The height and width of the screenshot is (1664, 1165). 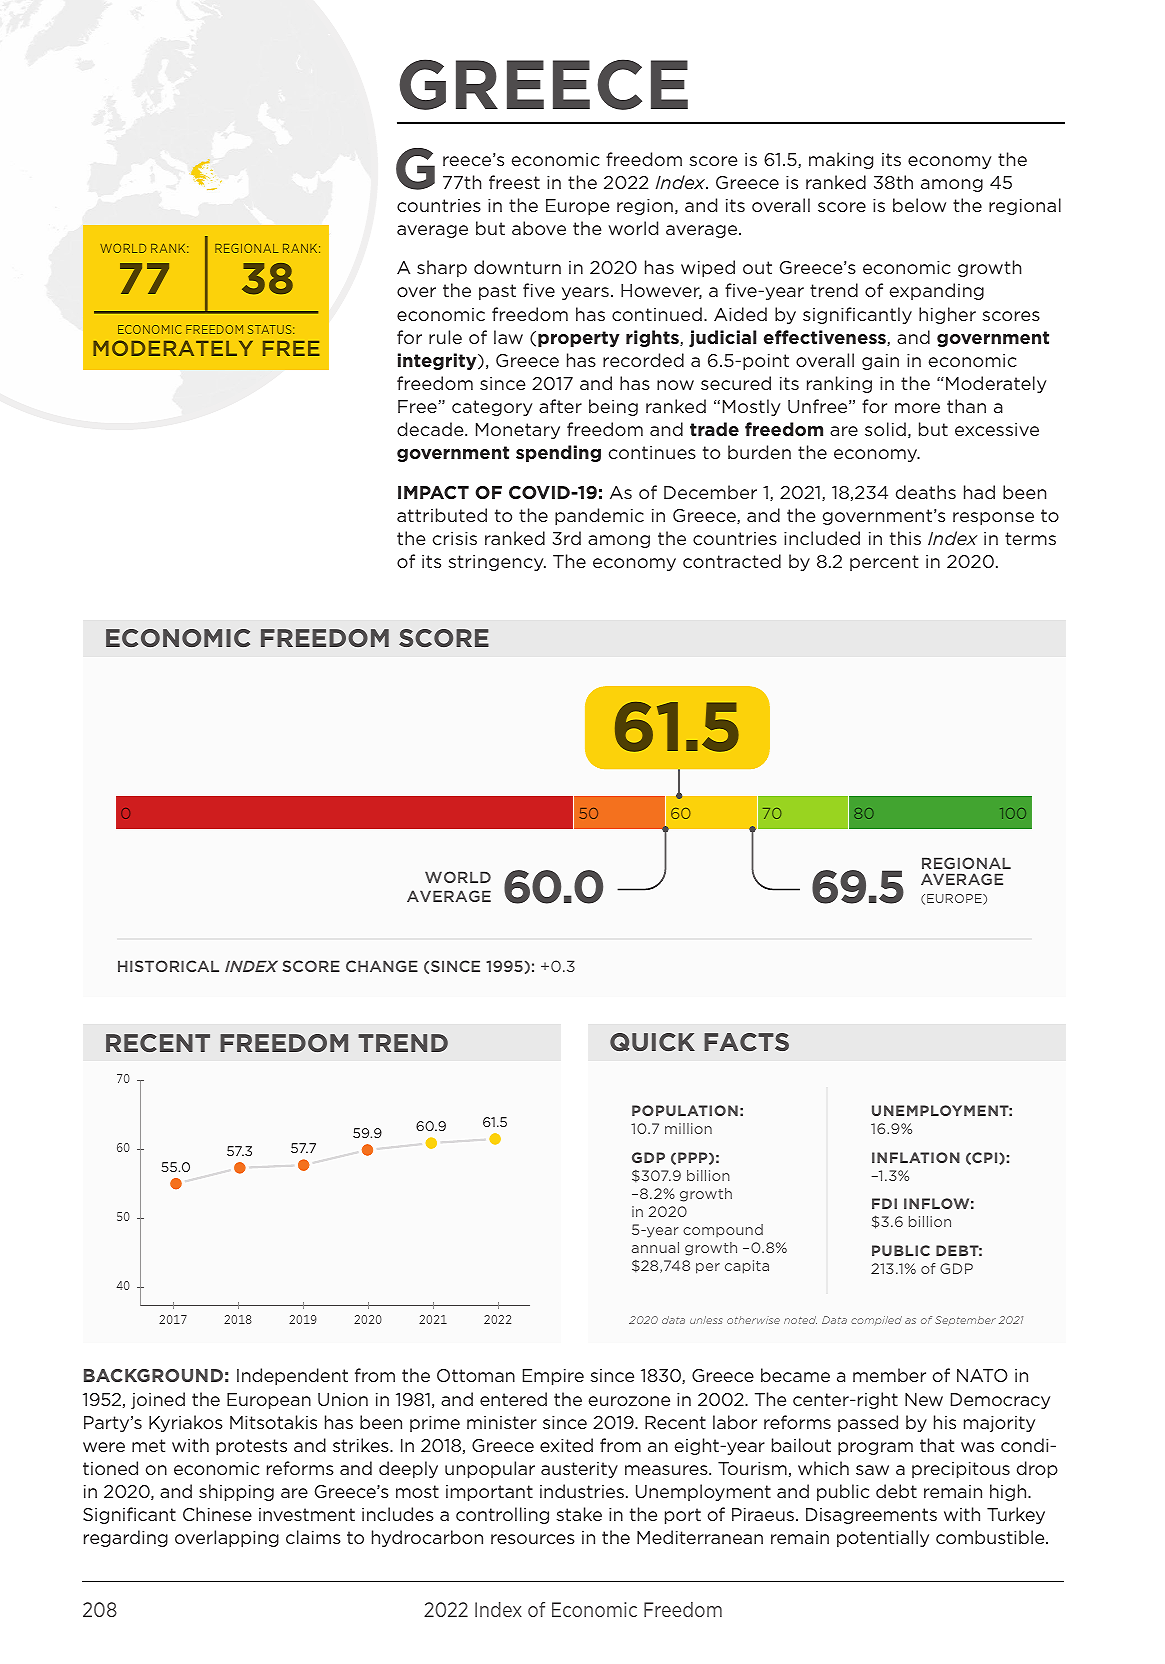 I want to click on industries, so click(x=582, y=1491).
